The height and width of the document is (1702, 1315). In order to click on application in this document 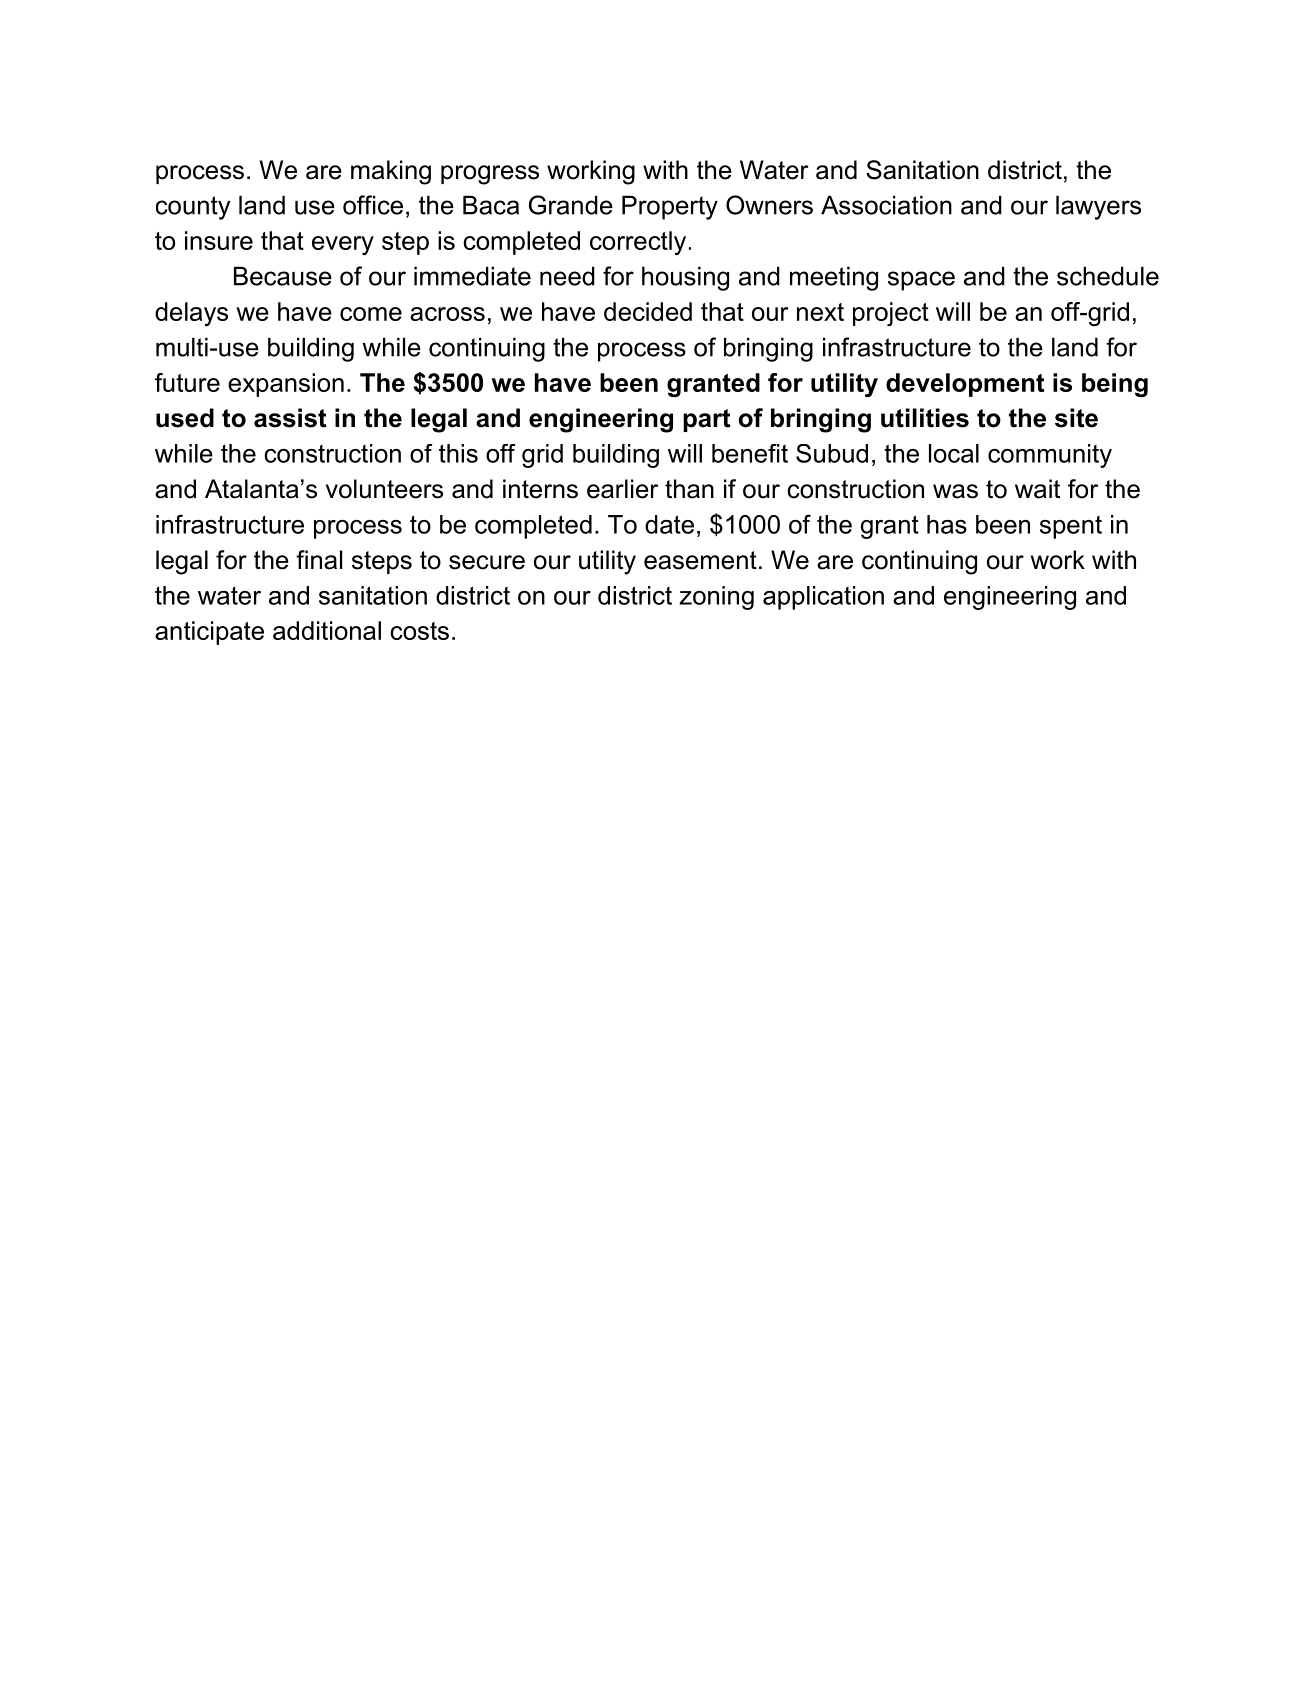, I will do `click(823, 598)`.
